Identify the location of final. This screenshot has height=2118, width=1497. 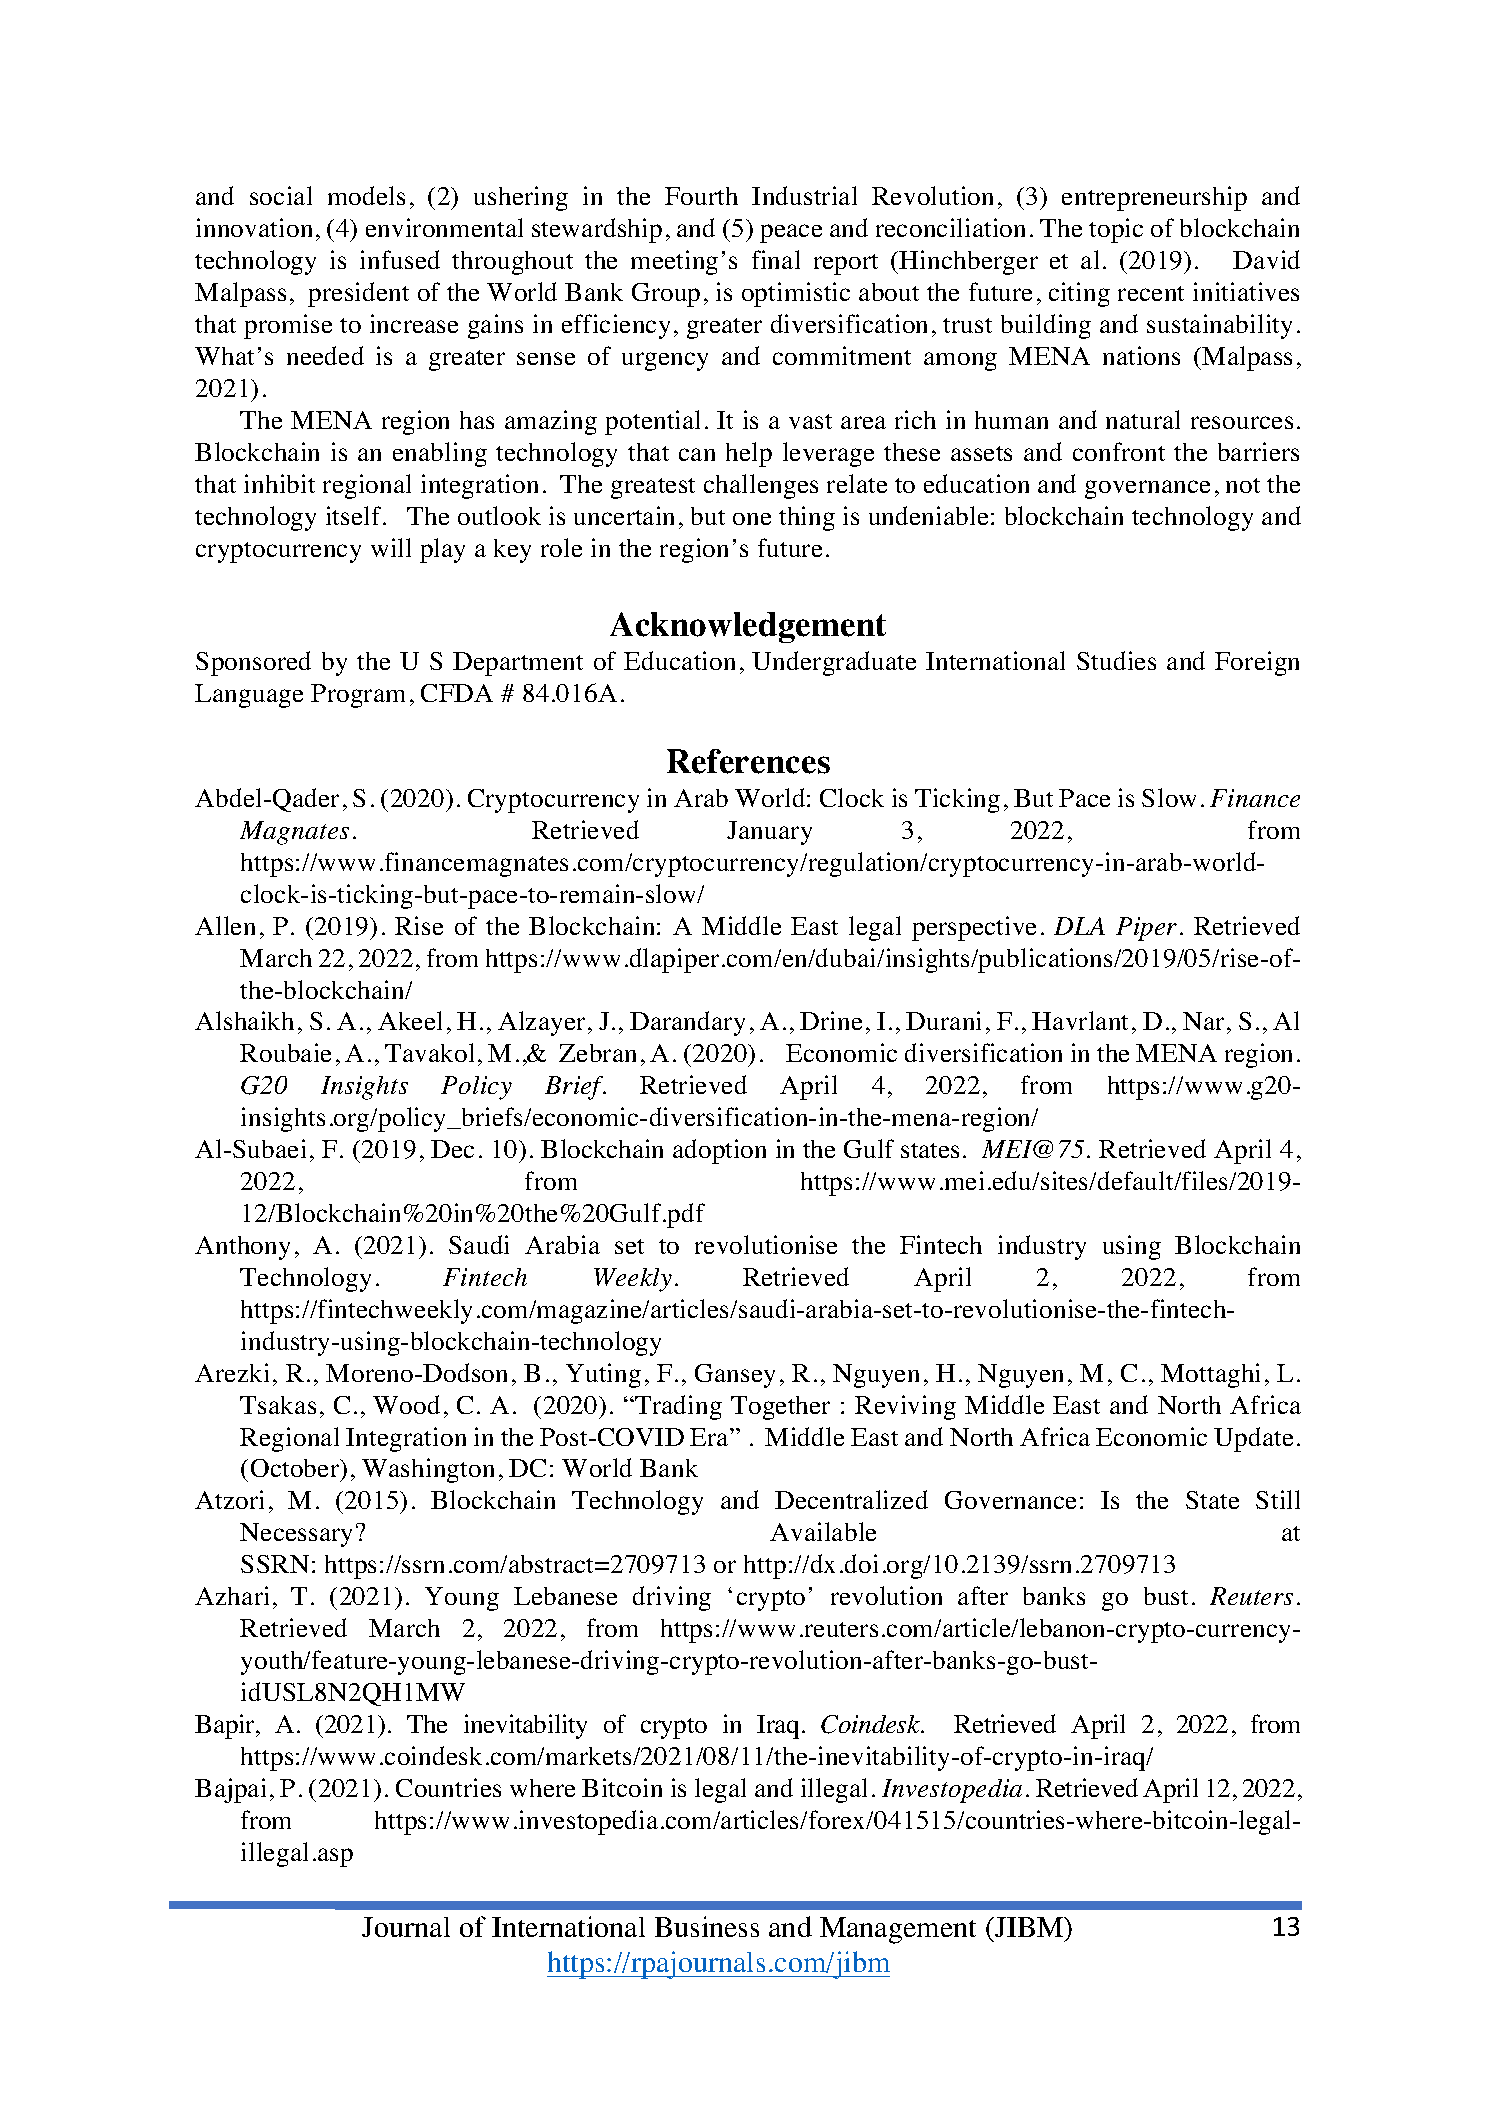
(776, 259).
